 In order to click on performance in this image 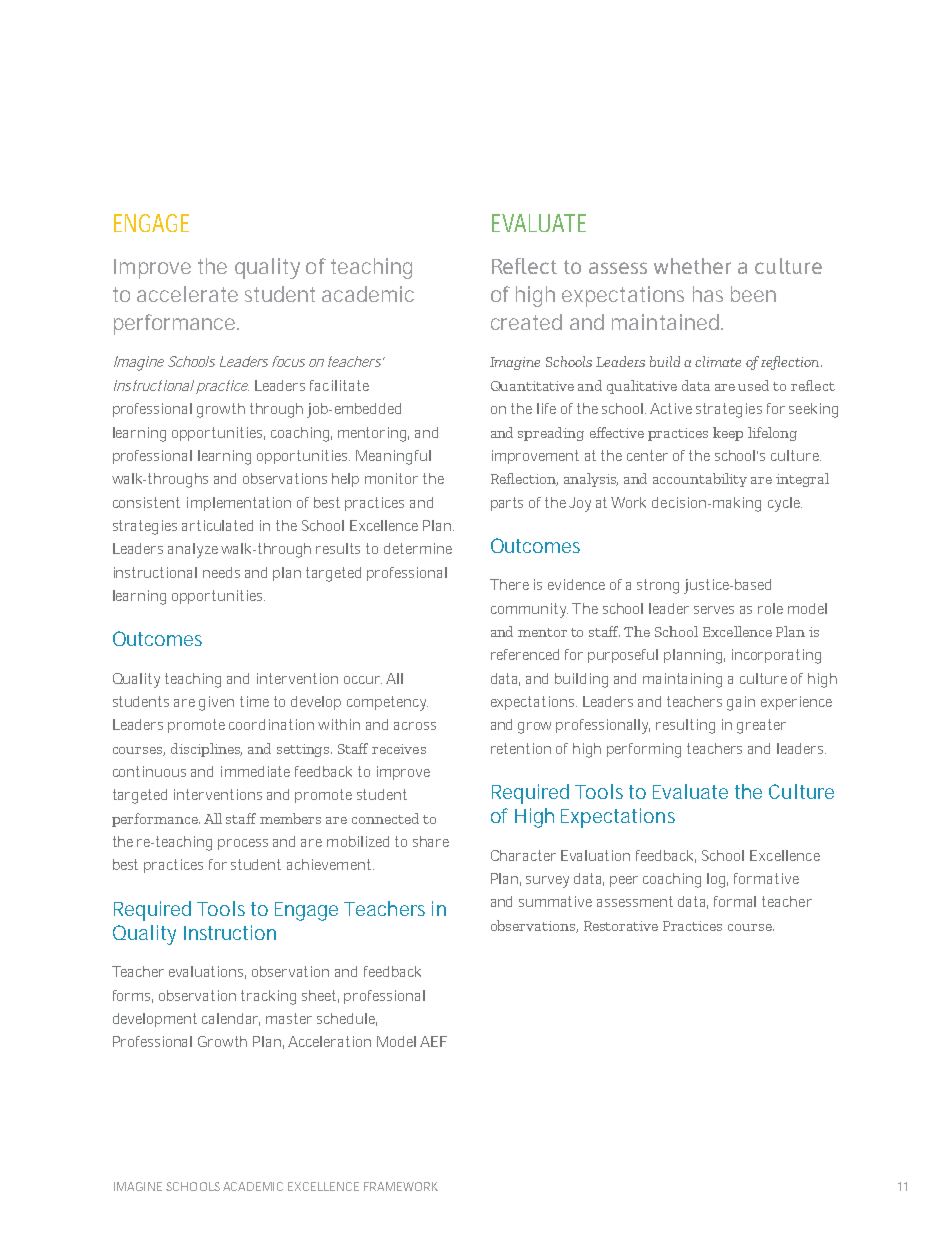, I will do `click(174, 324)`.
